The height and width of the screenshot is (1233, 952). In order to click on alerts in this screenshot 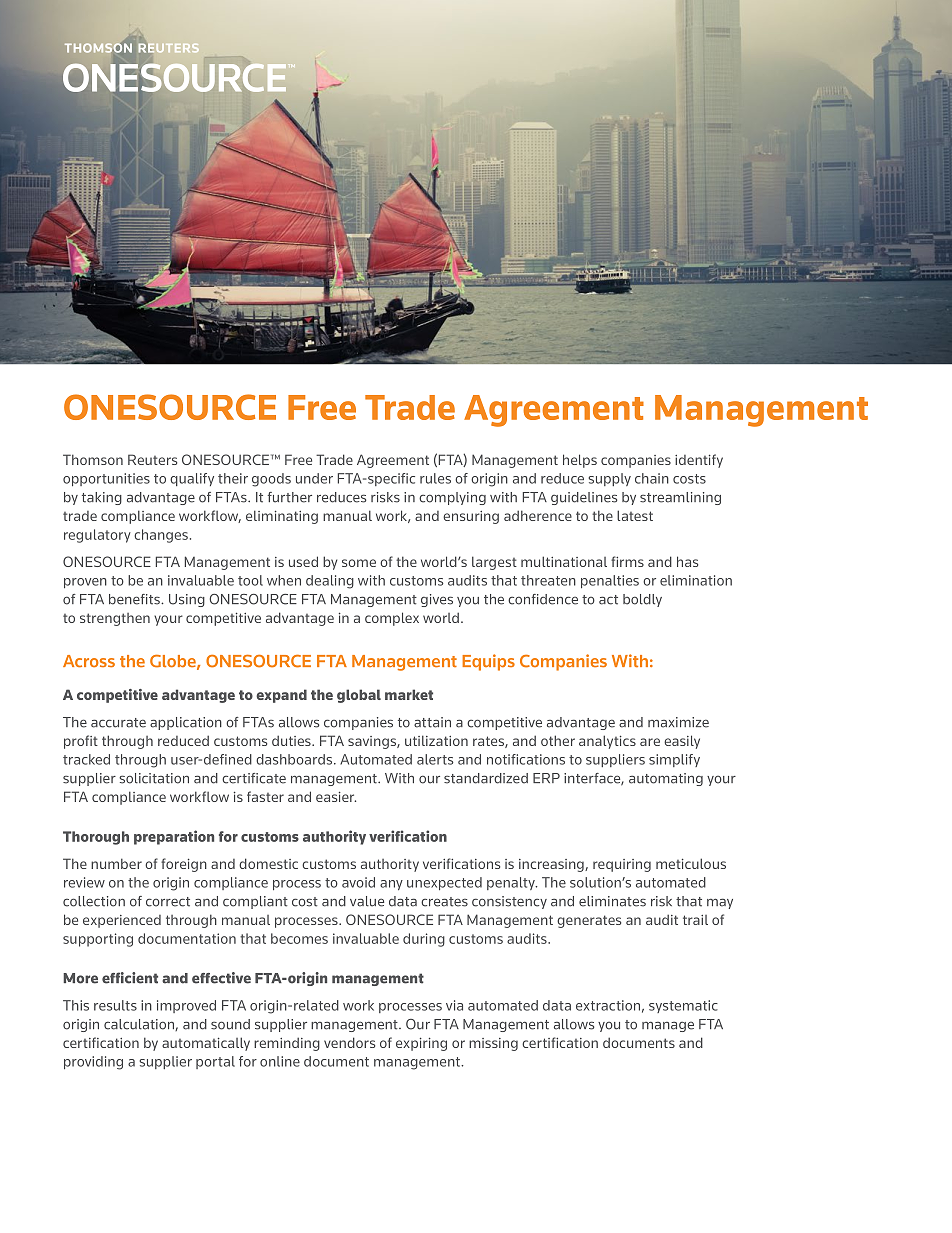, I will do `click(435, 759)`.
